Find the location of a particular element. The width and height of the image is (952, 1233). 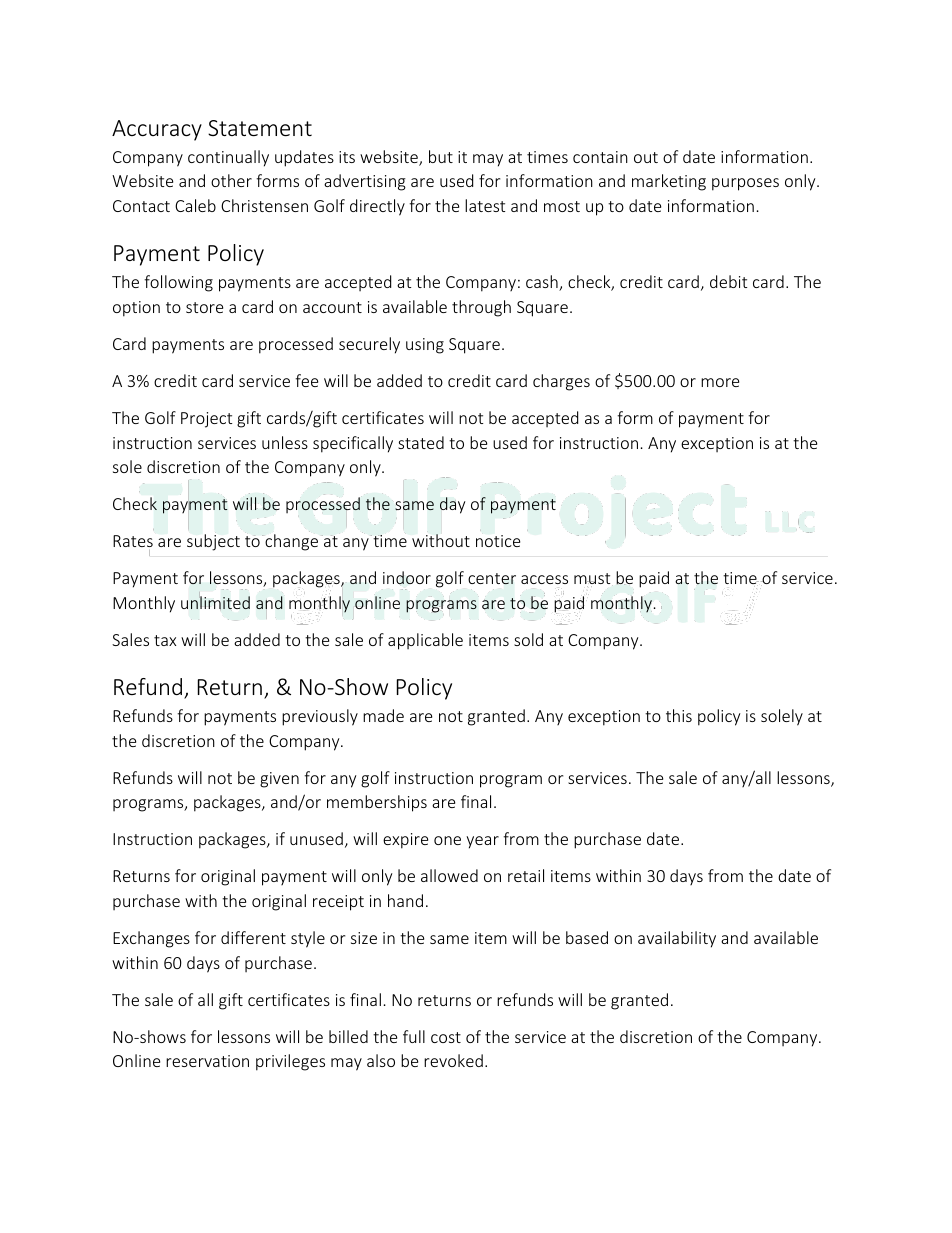

continually is located at coordinates (228, 158).
